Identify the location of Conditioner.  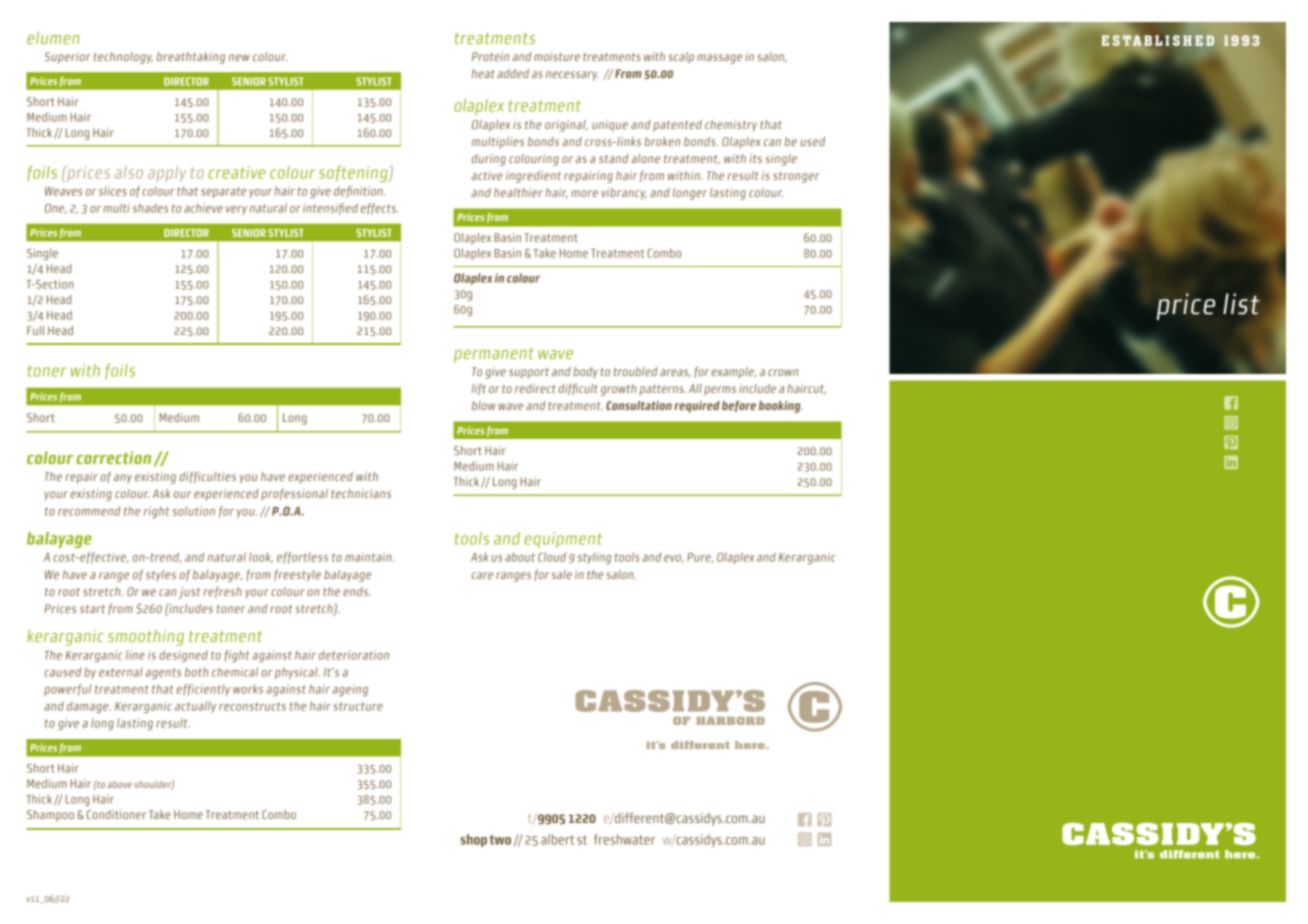
(116, 814).
